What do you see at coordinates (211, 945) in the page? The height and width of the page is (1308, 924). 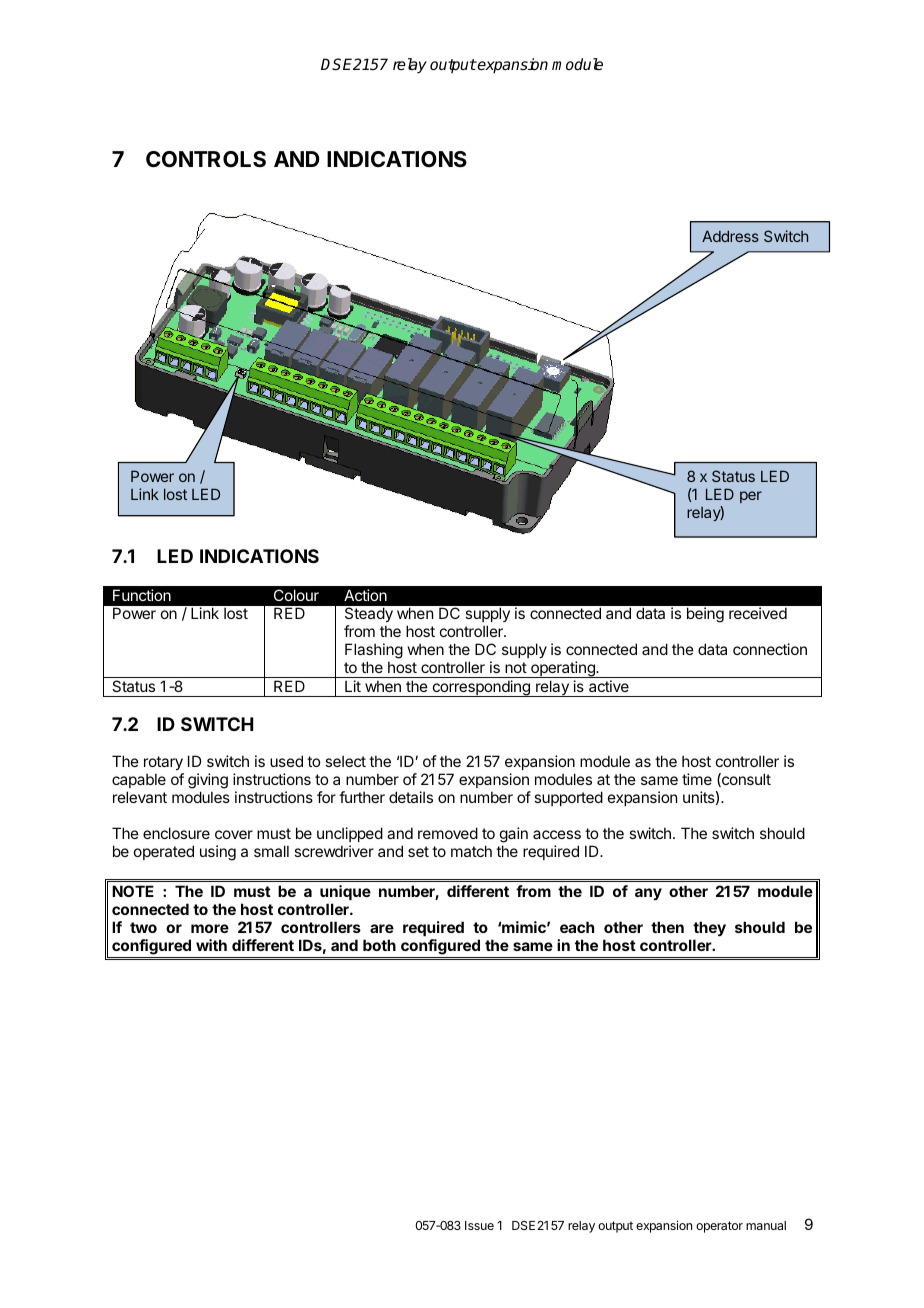 I see `with` at bounding box center [211, 945].
